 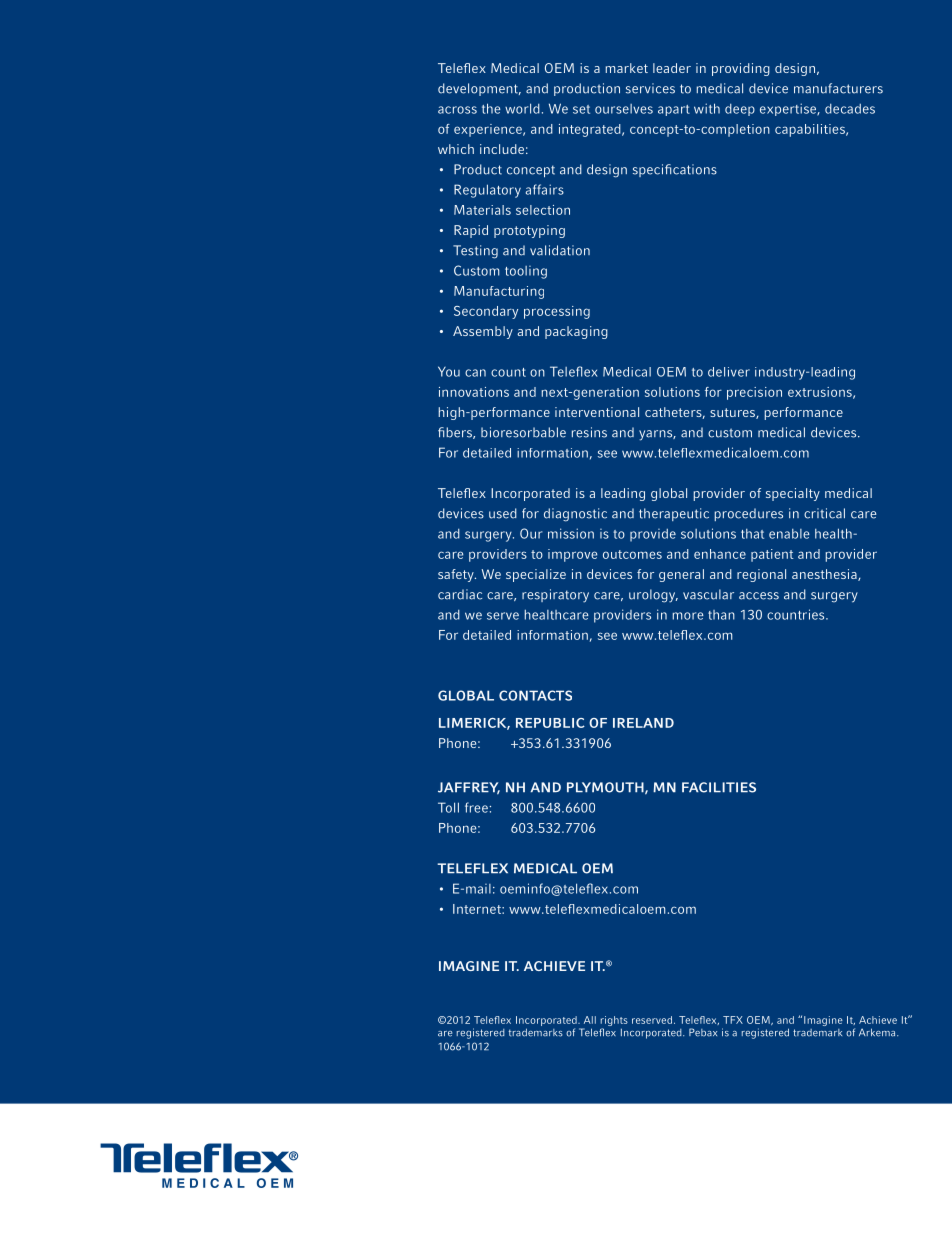 I want to click on innovations, so click(x=474, y=392).
